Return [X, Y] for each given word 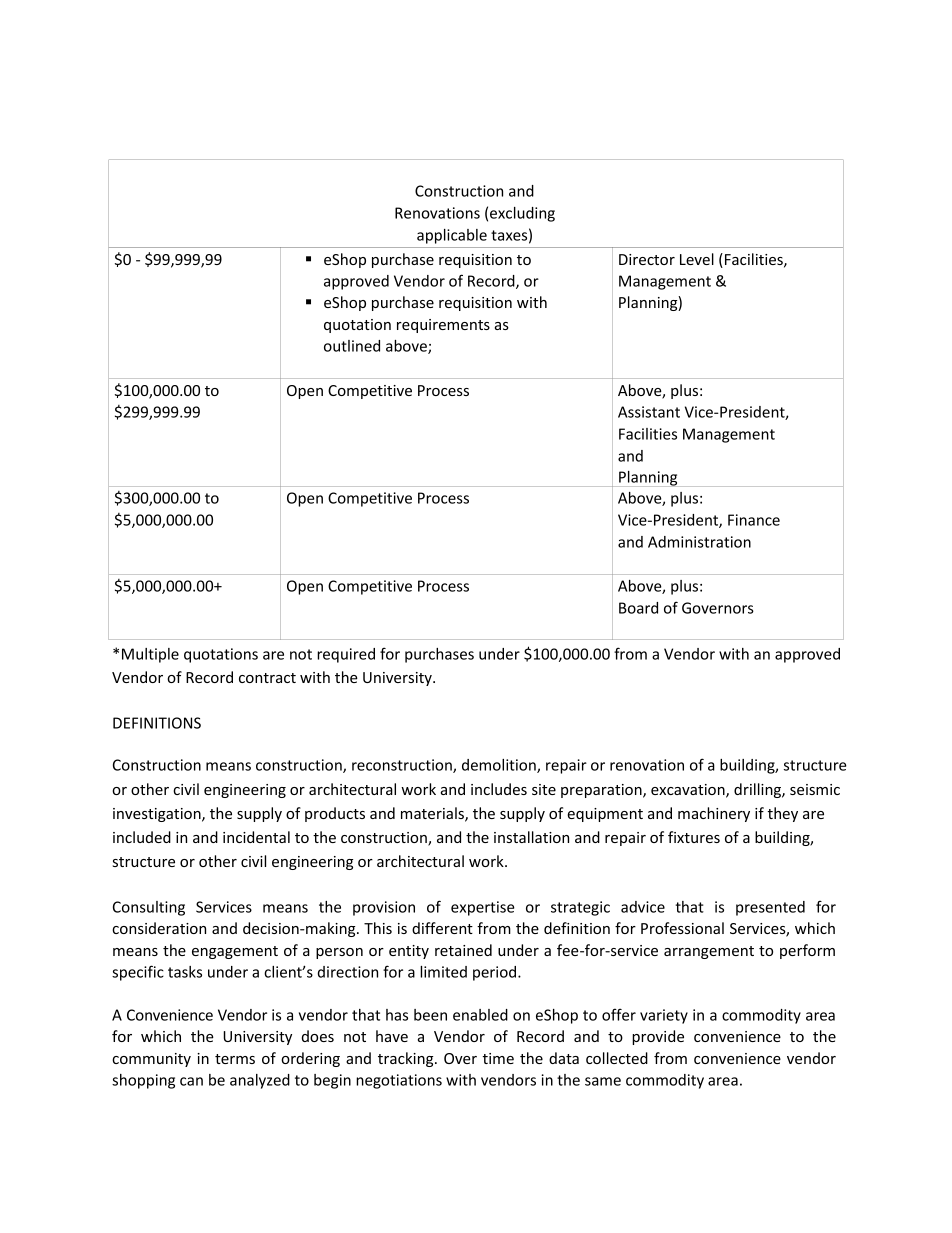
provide [658, 1037]
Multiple [150, 655]
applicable [452, 236]
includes [499, 789]
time [498, 1058]
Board [638, 608]
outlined [352, 346]
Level [697, 259]
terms [235, 1059]
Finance [754, 520]
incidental [256, 837]
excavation [689, 791]
